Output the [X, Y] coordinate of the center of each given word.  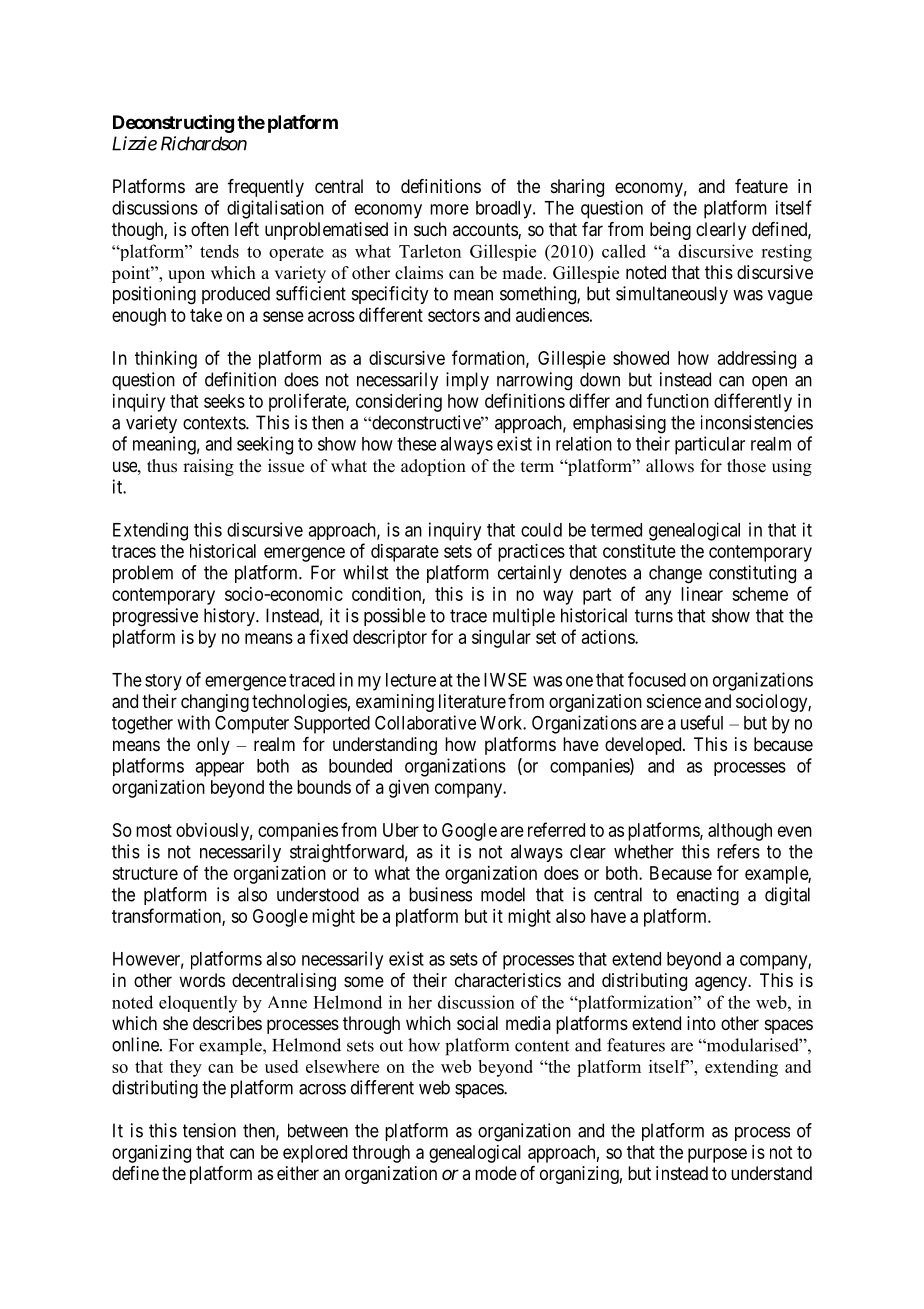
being [670, 231]
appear [219, 769]
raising [208, 467]
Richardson [204, 143]
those [746, 466]
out [391, 1046]
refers [738, 851]
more [449, 209]
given [409, 789]
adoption [433, 467]
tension [209, 1130]
